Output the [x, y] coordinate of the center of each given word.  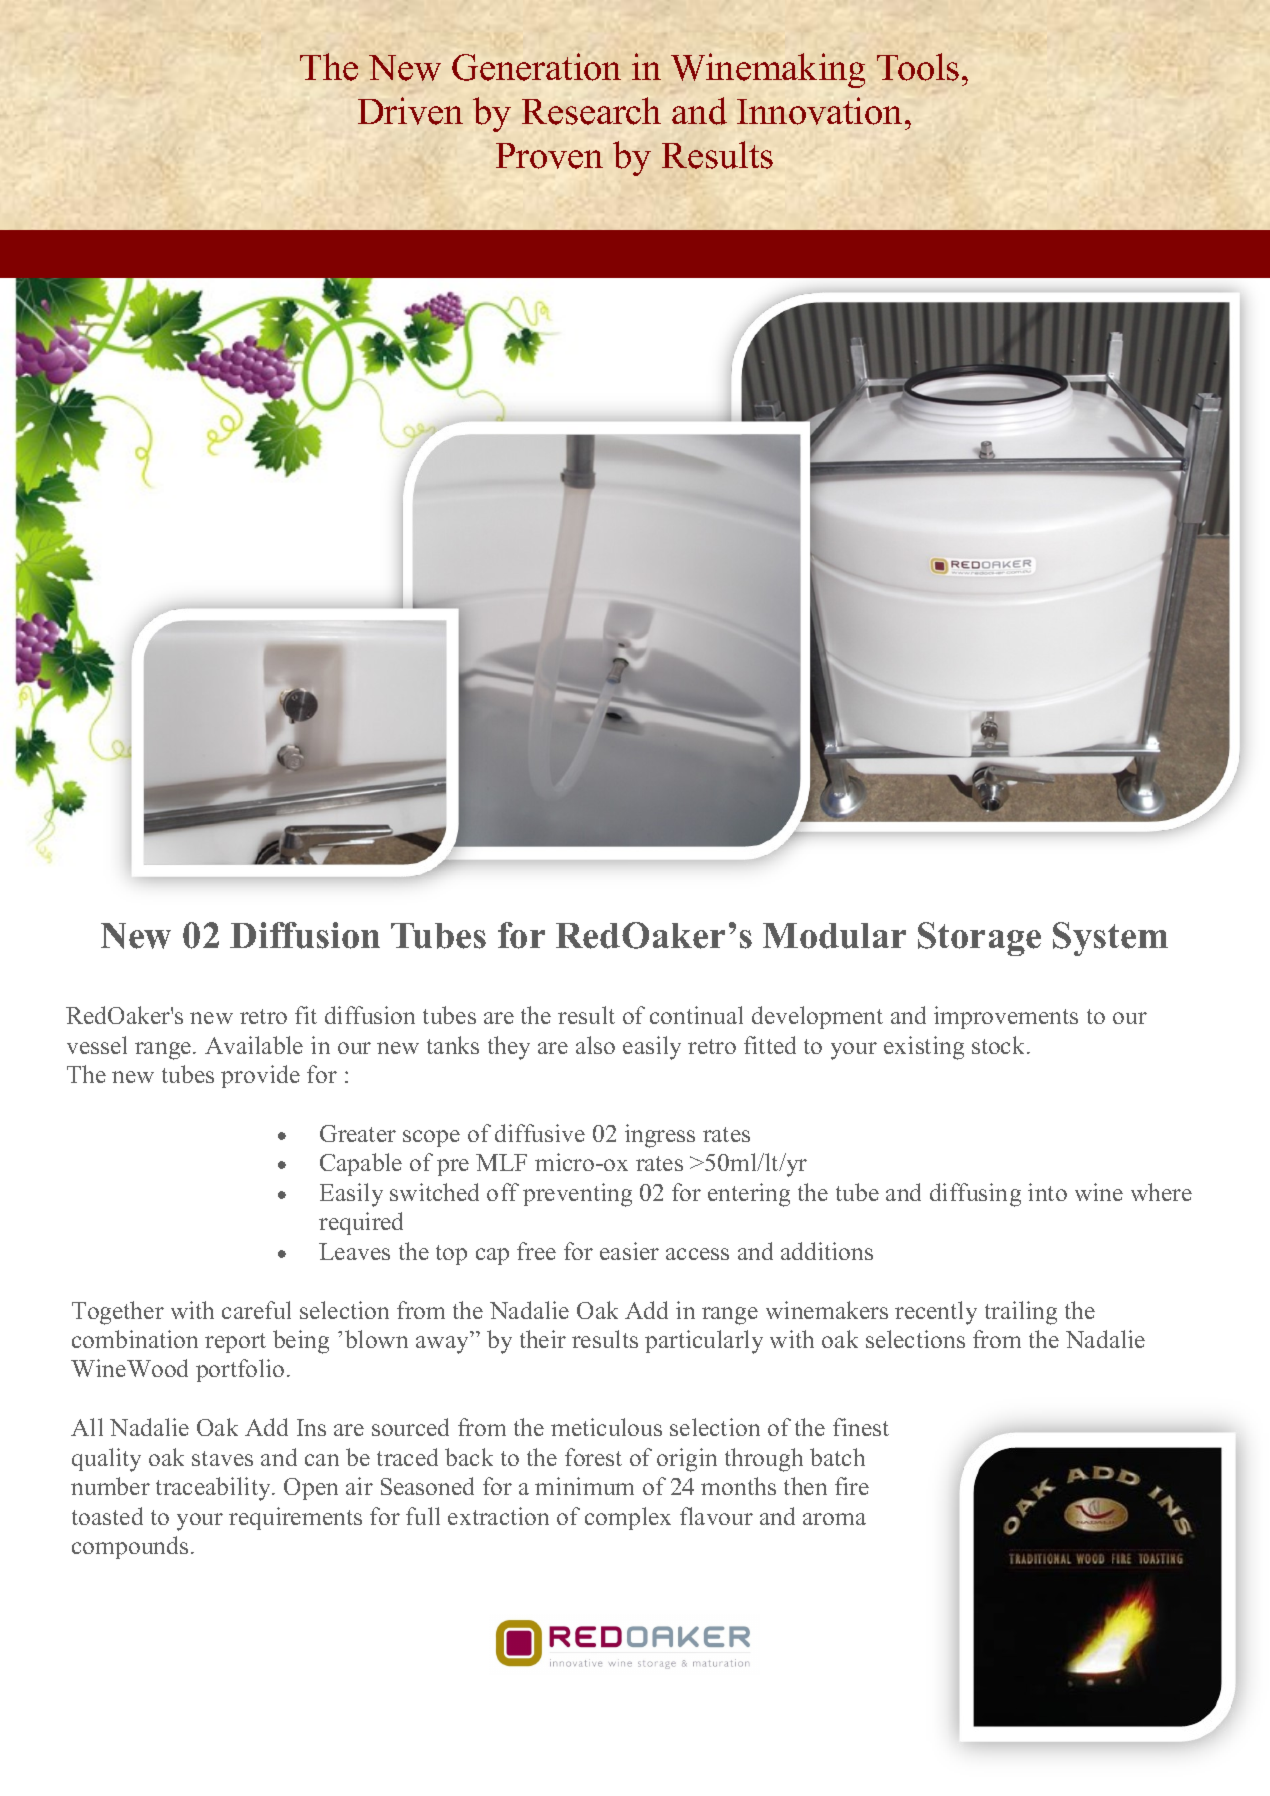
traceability [215, 1489]
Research [591, 111]
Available [254, 1045]
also [595, 1045]
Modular [834, 936]
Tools [918, 67]
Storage [979, 939]
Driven [410, 111]
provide [260, 1076]
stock [1000, 1045]
